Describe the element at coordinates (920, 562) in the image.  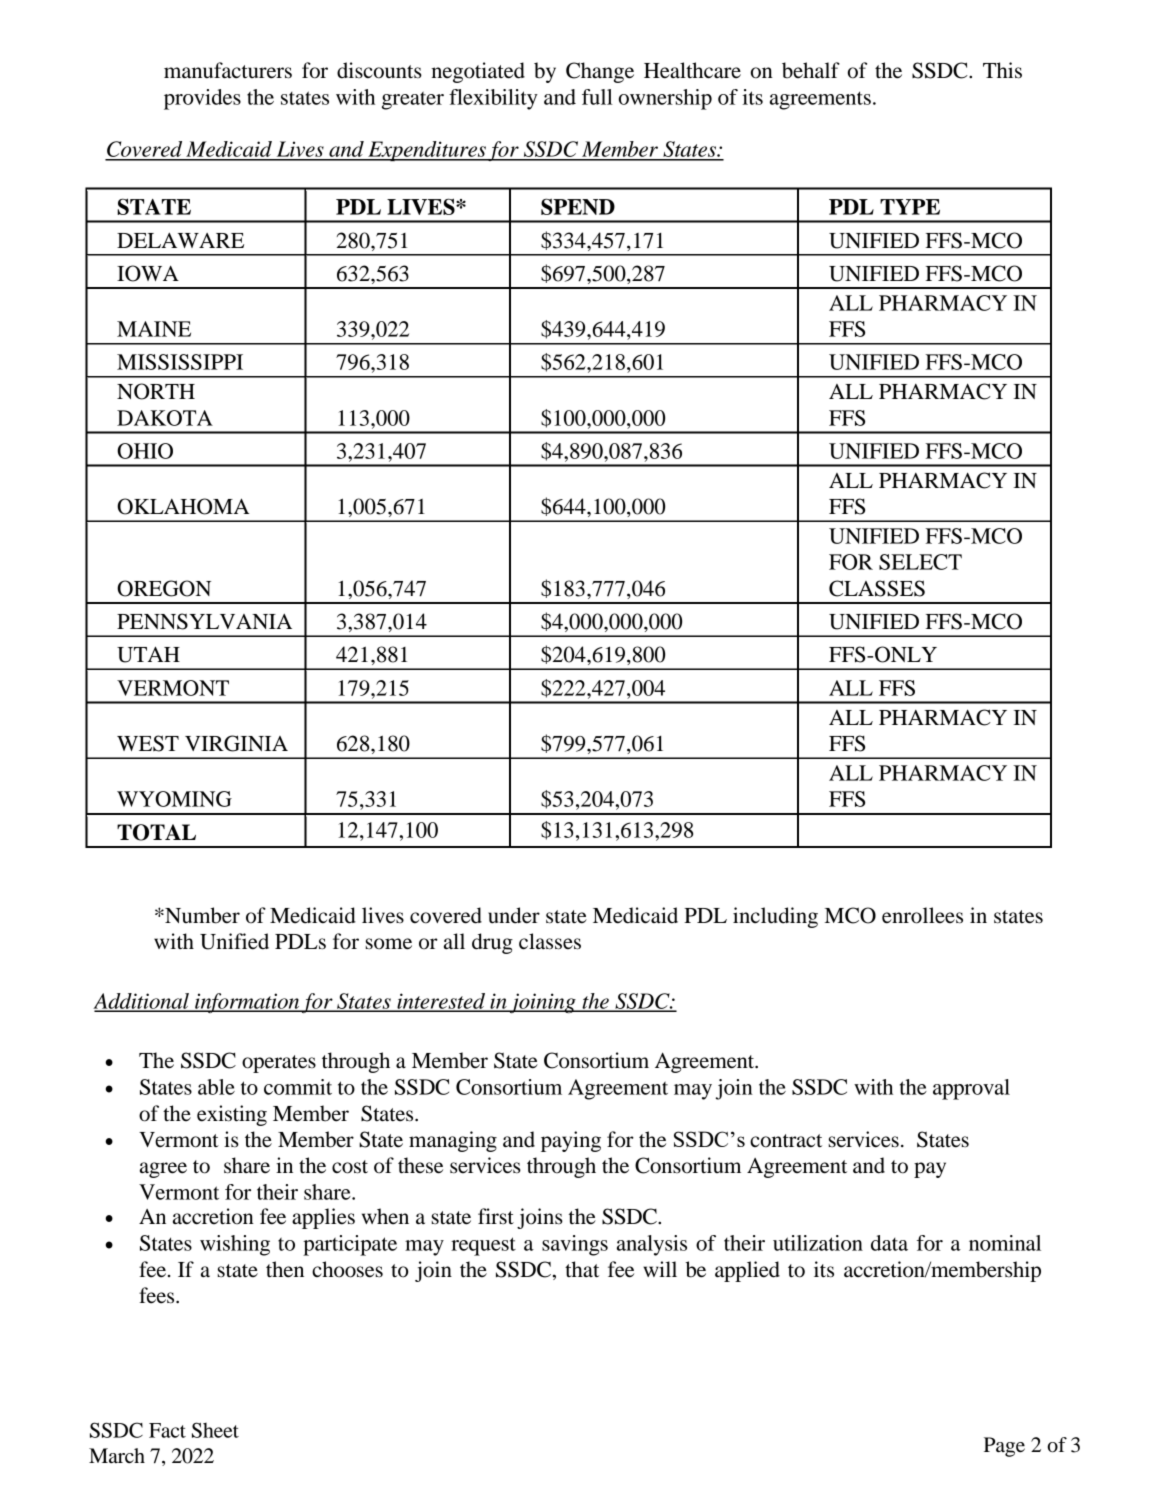
I see `SELECT` at that location.
